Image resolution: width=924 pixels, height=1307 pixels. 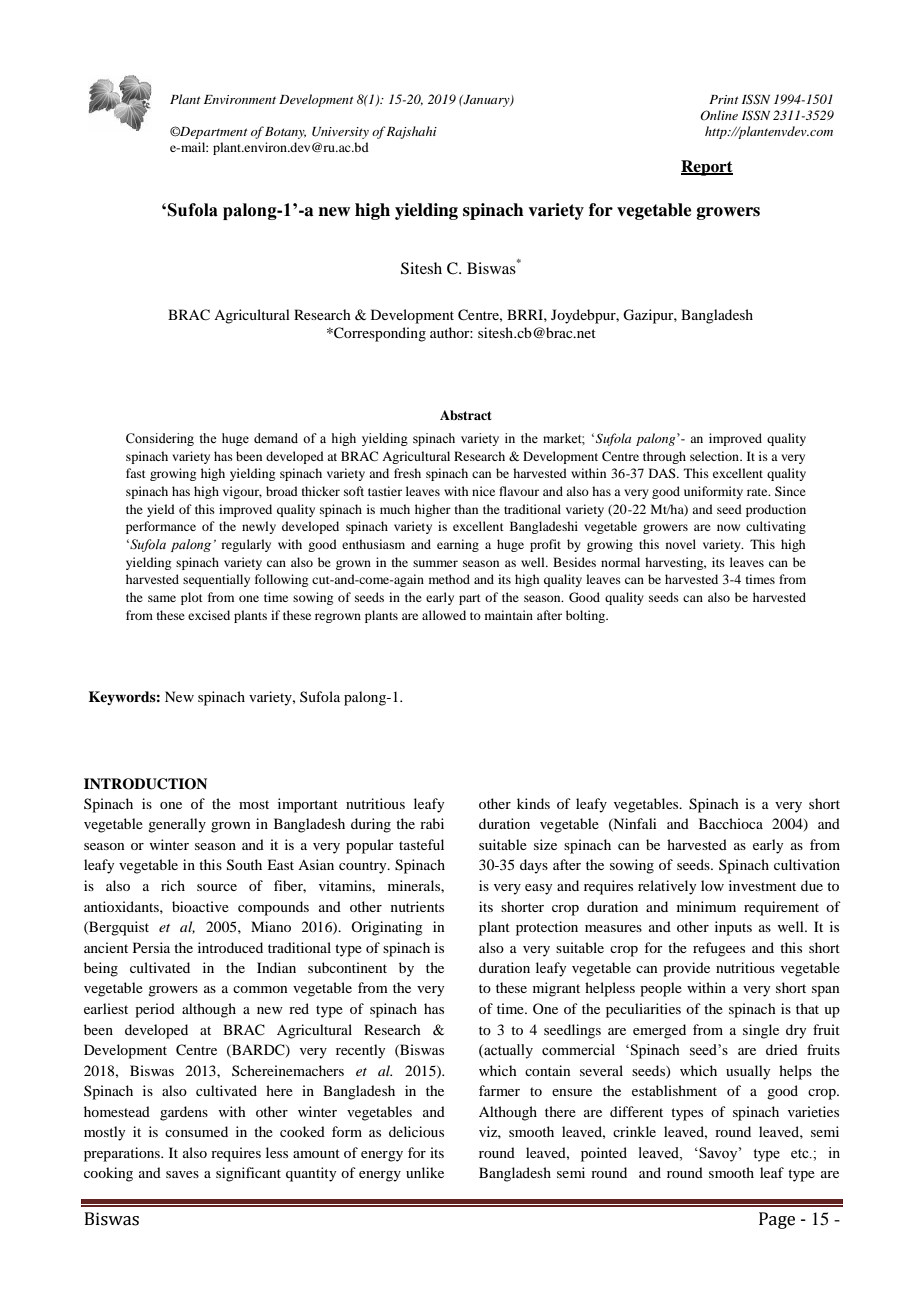 I want to click on excised, so click(x=209, y=615).
